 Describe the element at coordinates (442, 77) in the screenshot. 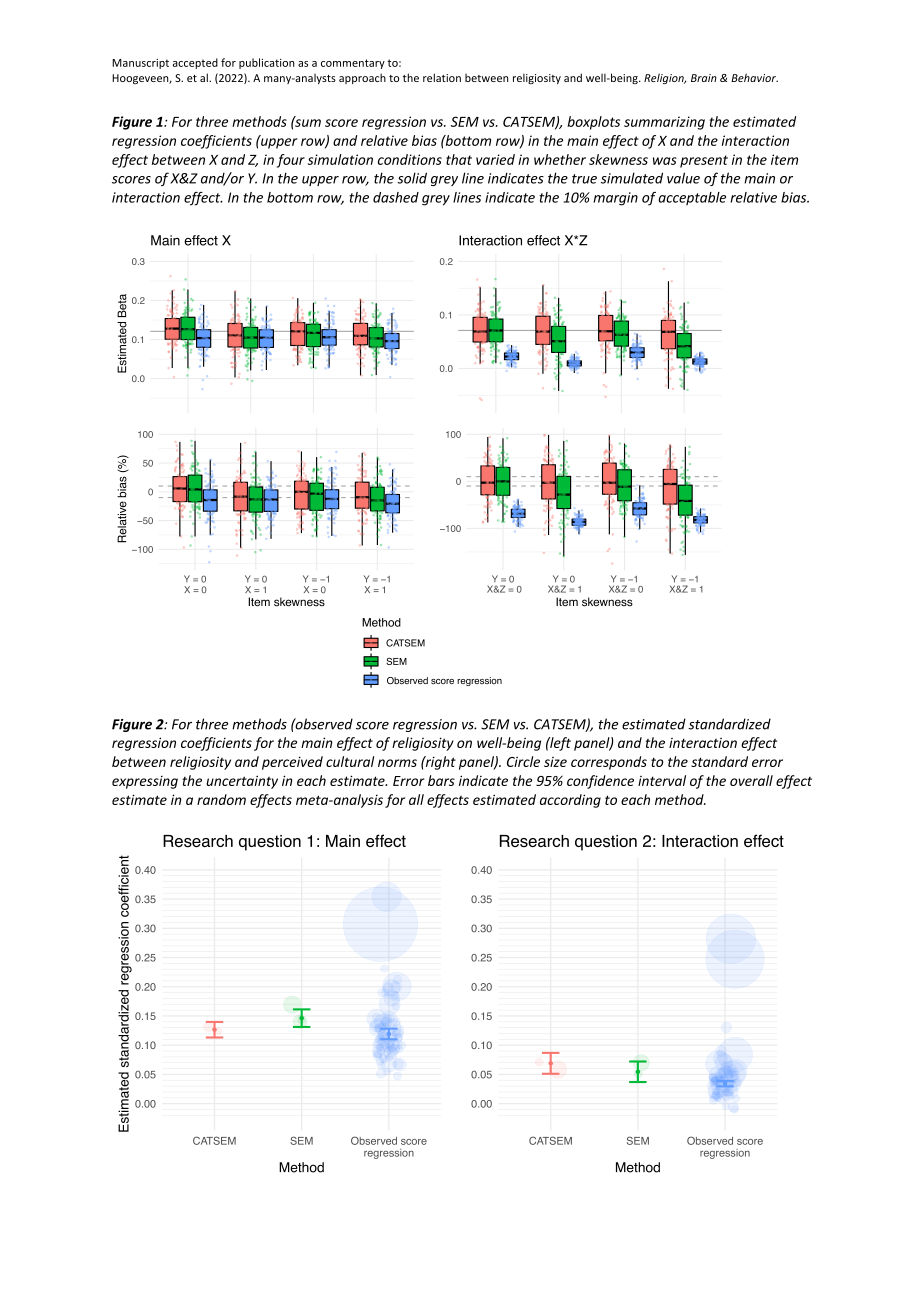

I see `relation` at that location.
